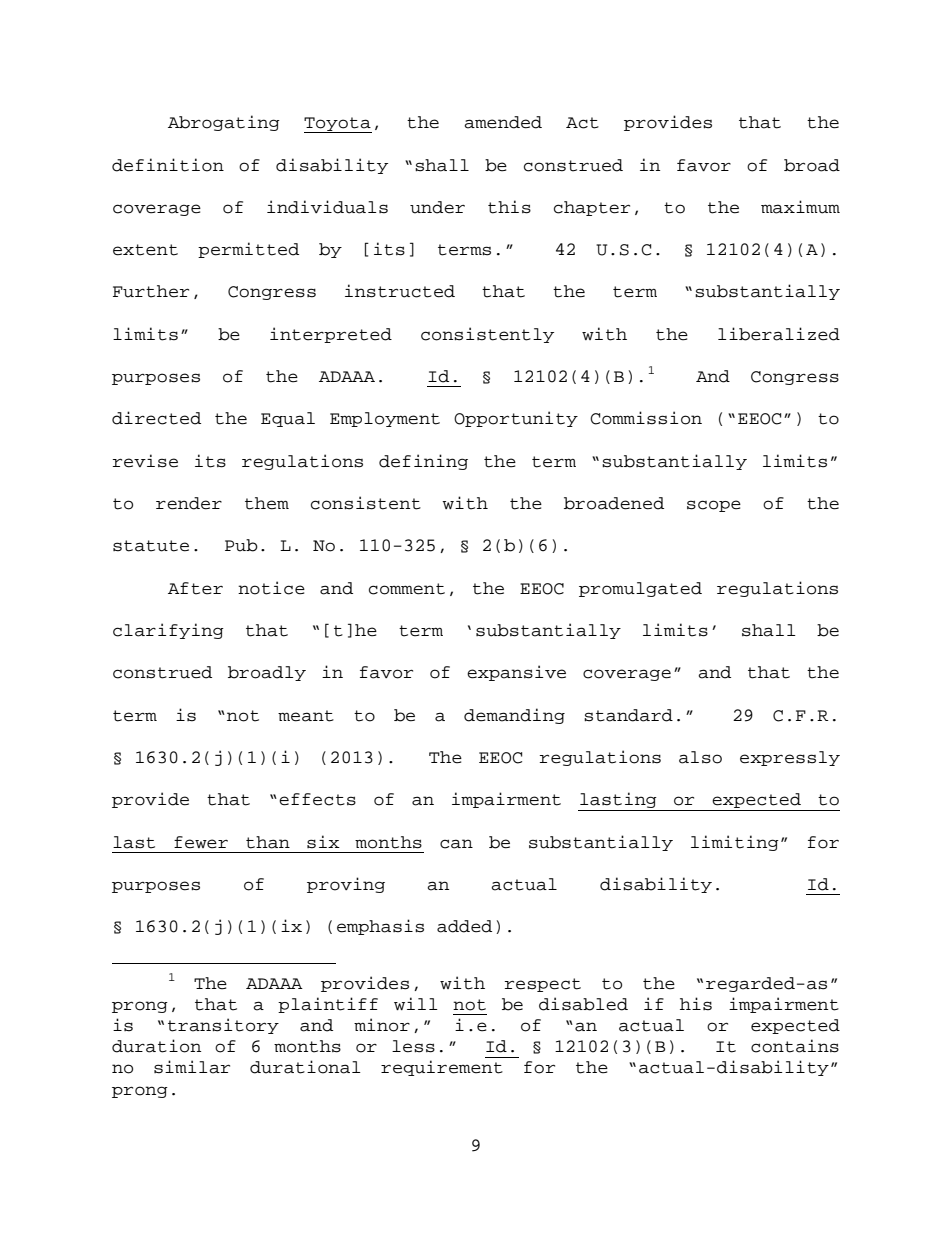  What do you see at coordinates (195, 588) in the document?
I see `After` at bounding box center [195, 588].
